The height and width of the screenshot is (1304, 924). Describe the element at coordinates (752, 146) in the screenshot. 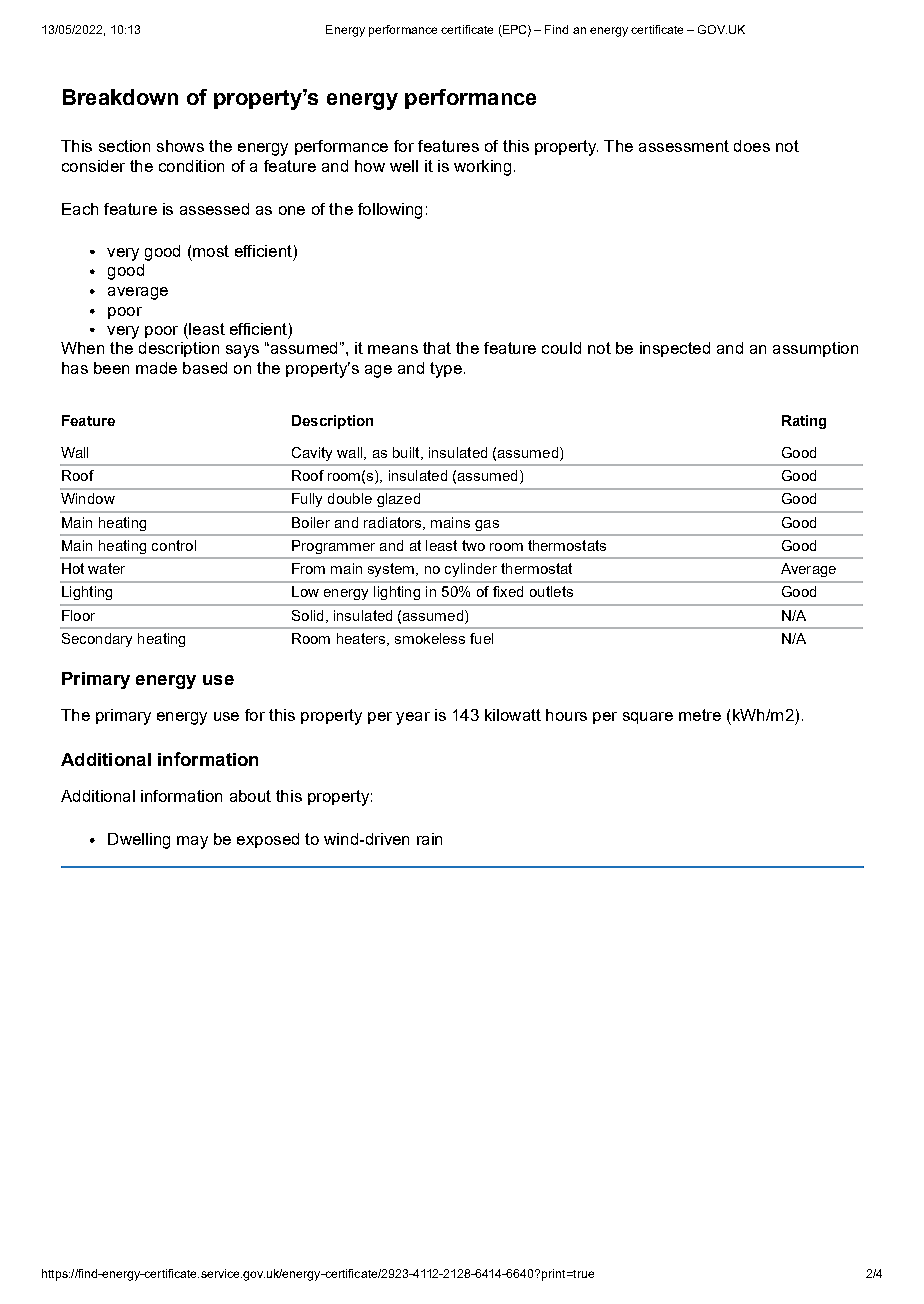

I see `does` at that location.
